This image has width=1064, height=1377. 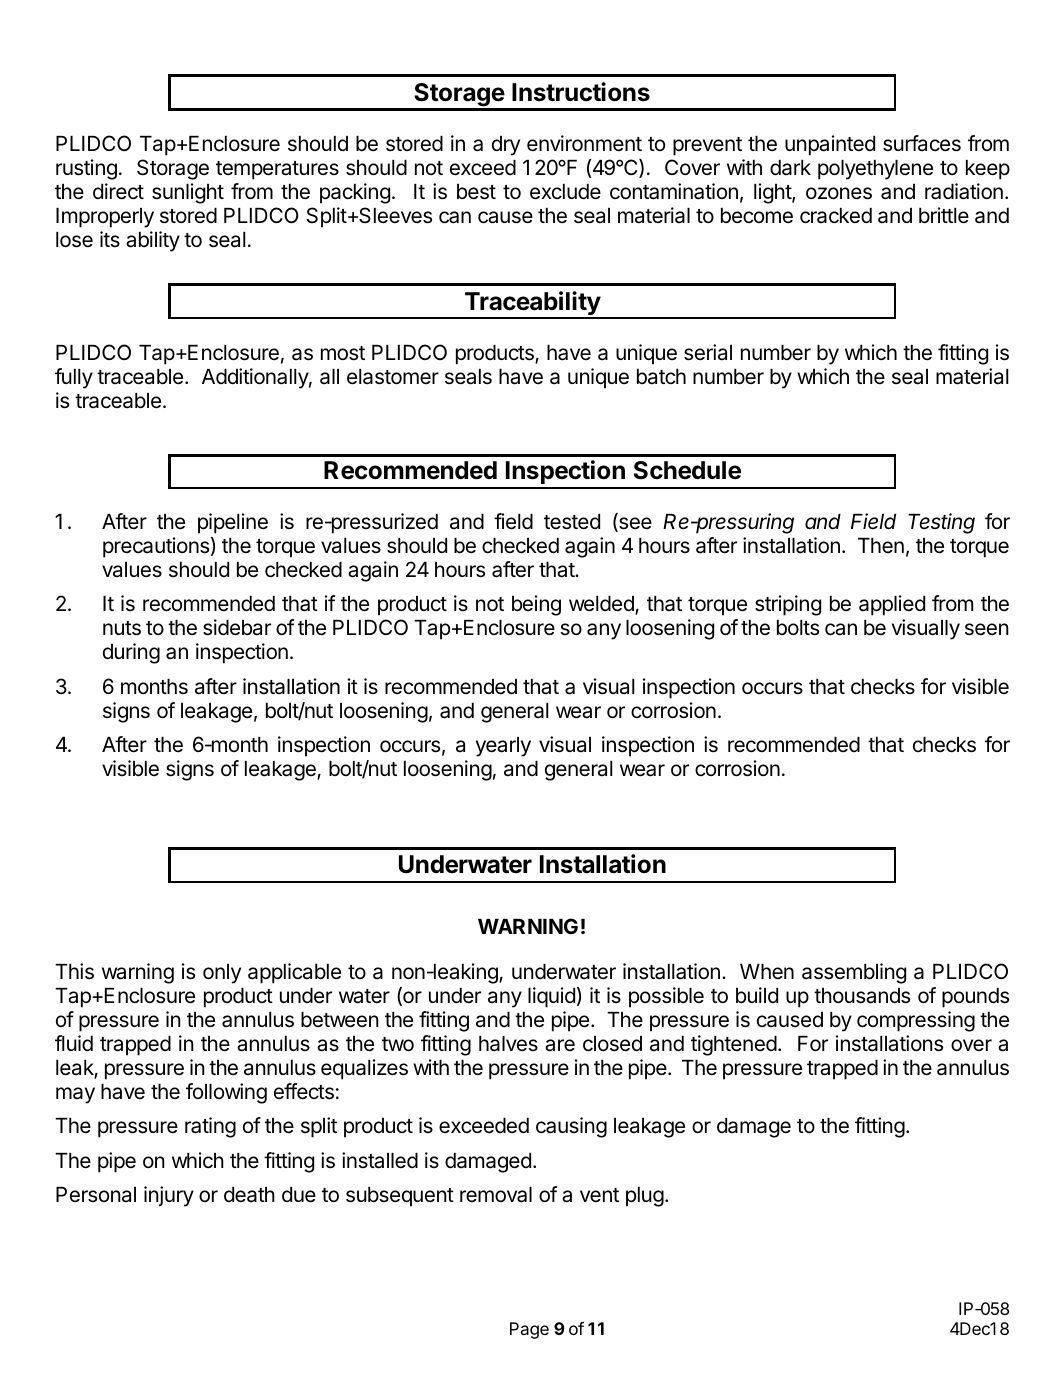 I want to click on dry, so click(x=506, y=146).
